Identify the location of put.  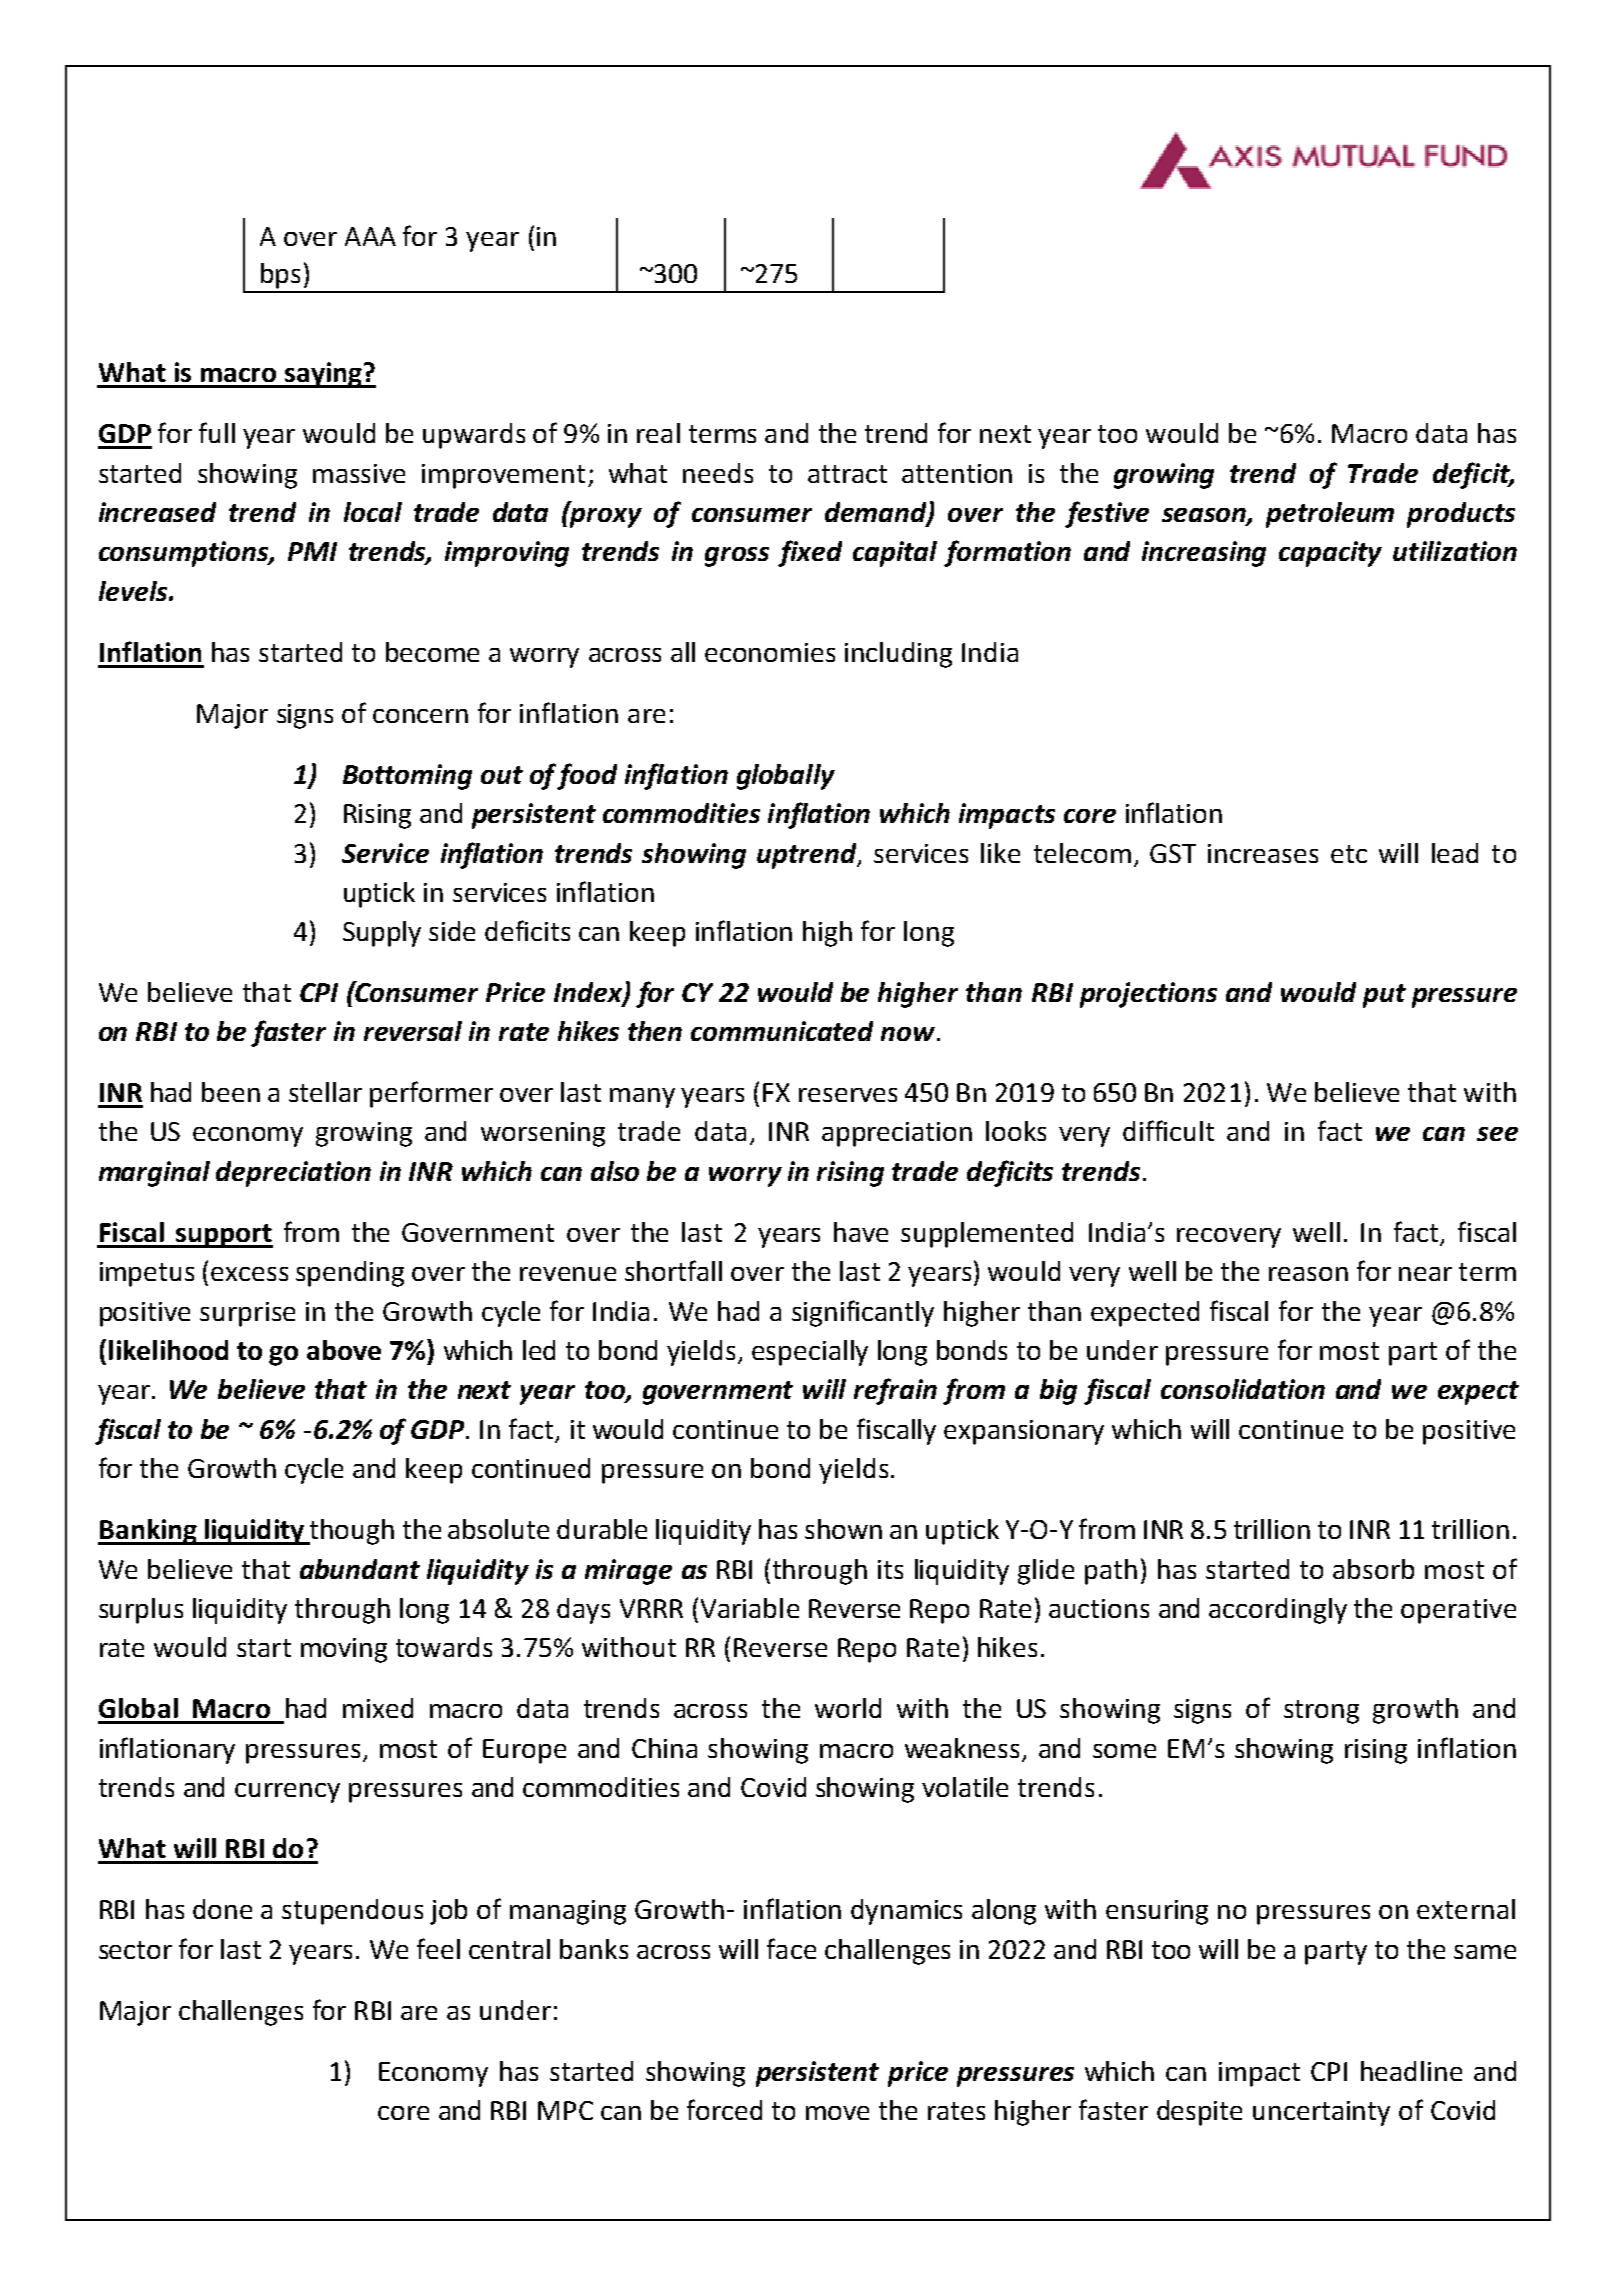
(1384, 996).
